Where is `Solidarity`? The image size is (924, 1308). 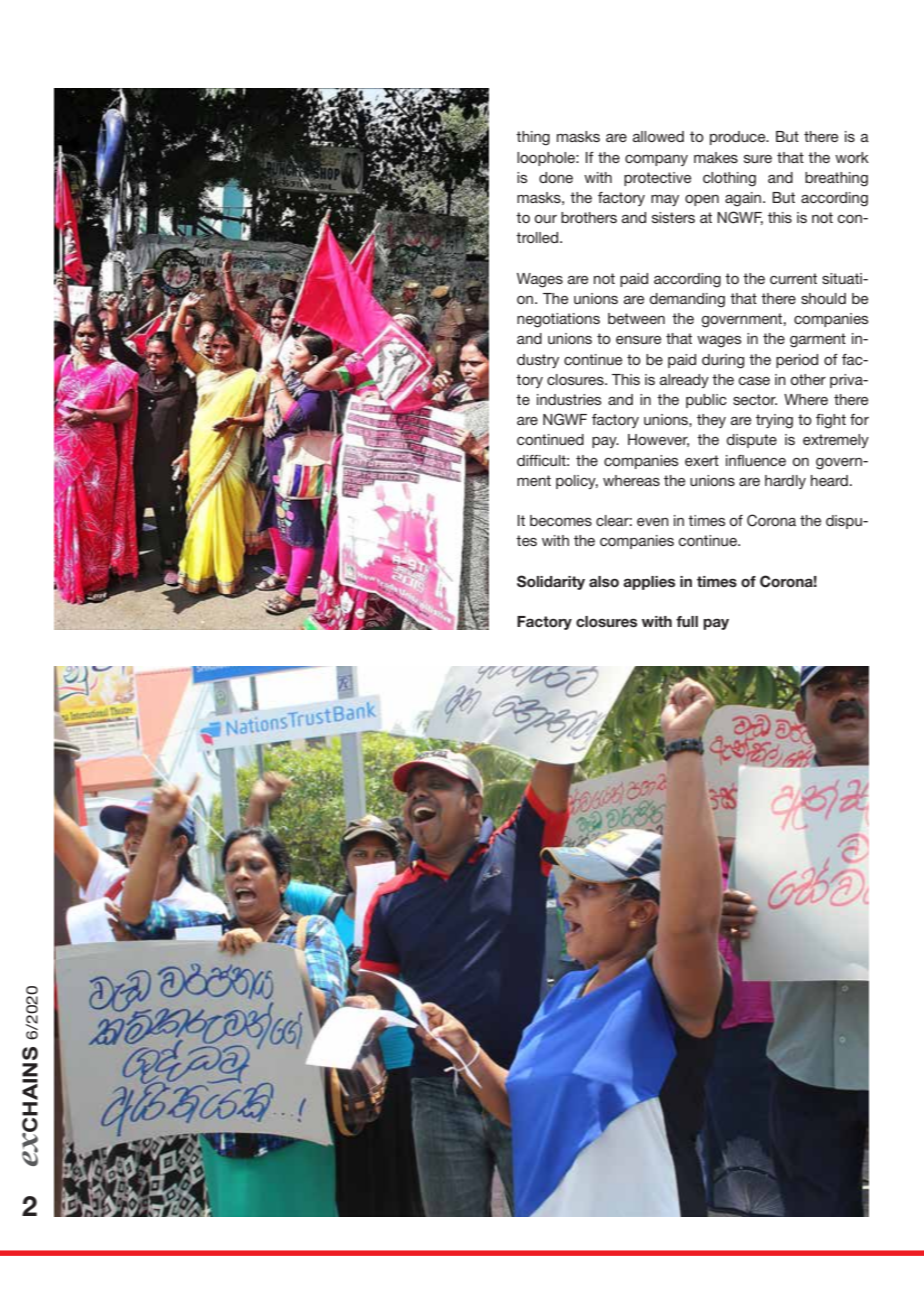 Solidarity is located at coordinates (551, 582).
